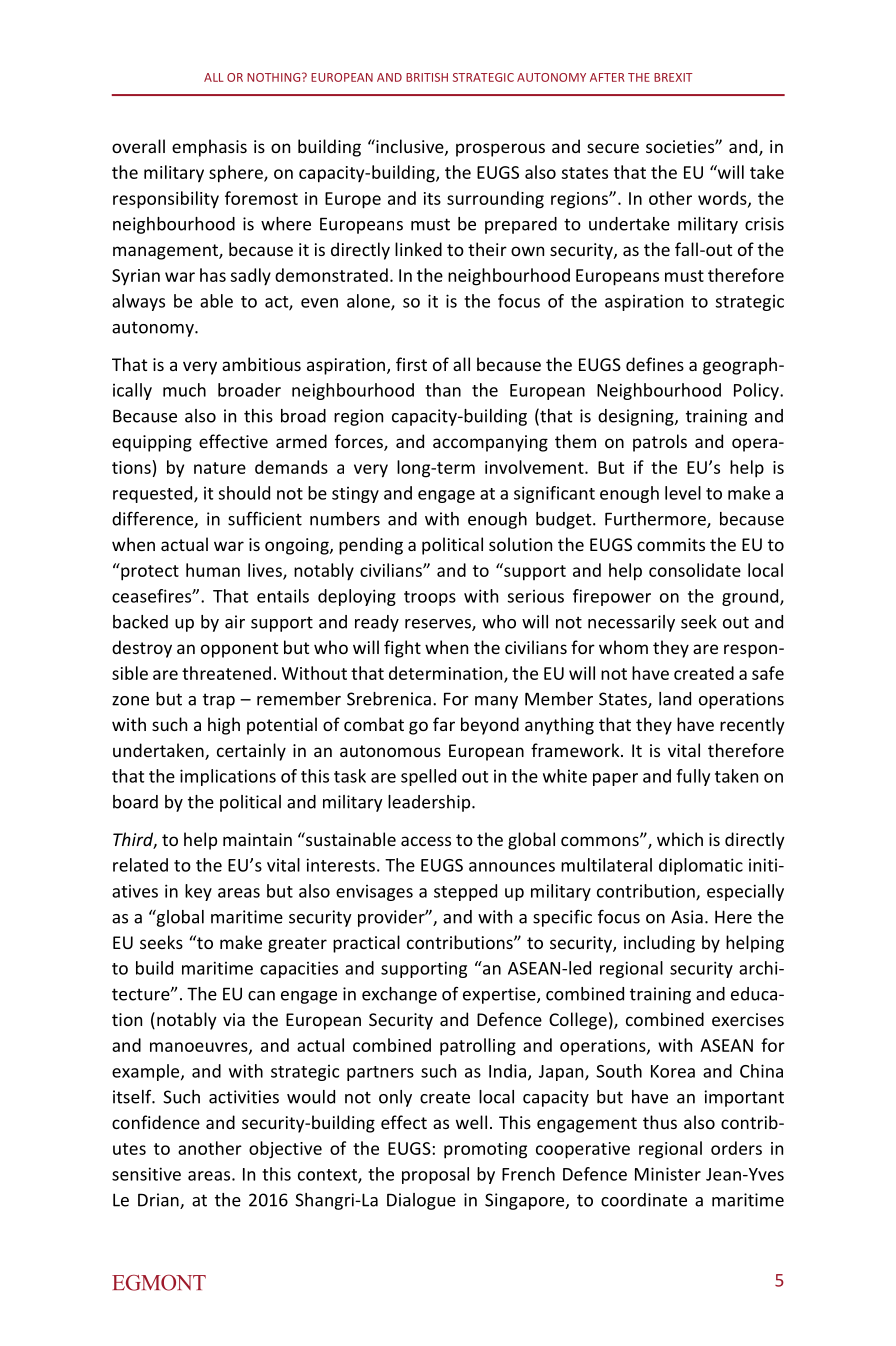 Image resolution: width=896 pixels, height=1346 pixels. Describe the element at coordinates (427, 77) in the screenshot. I see `BRITISH` at that location.
